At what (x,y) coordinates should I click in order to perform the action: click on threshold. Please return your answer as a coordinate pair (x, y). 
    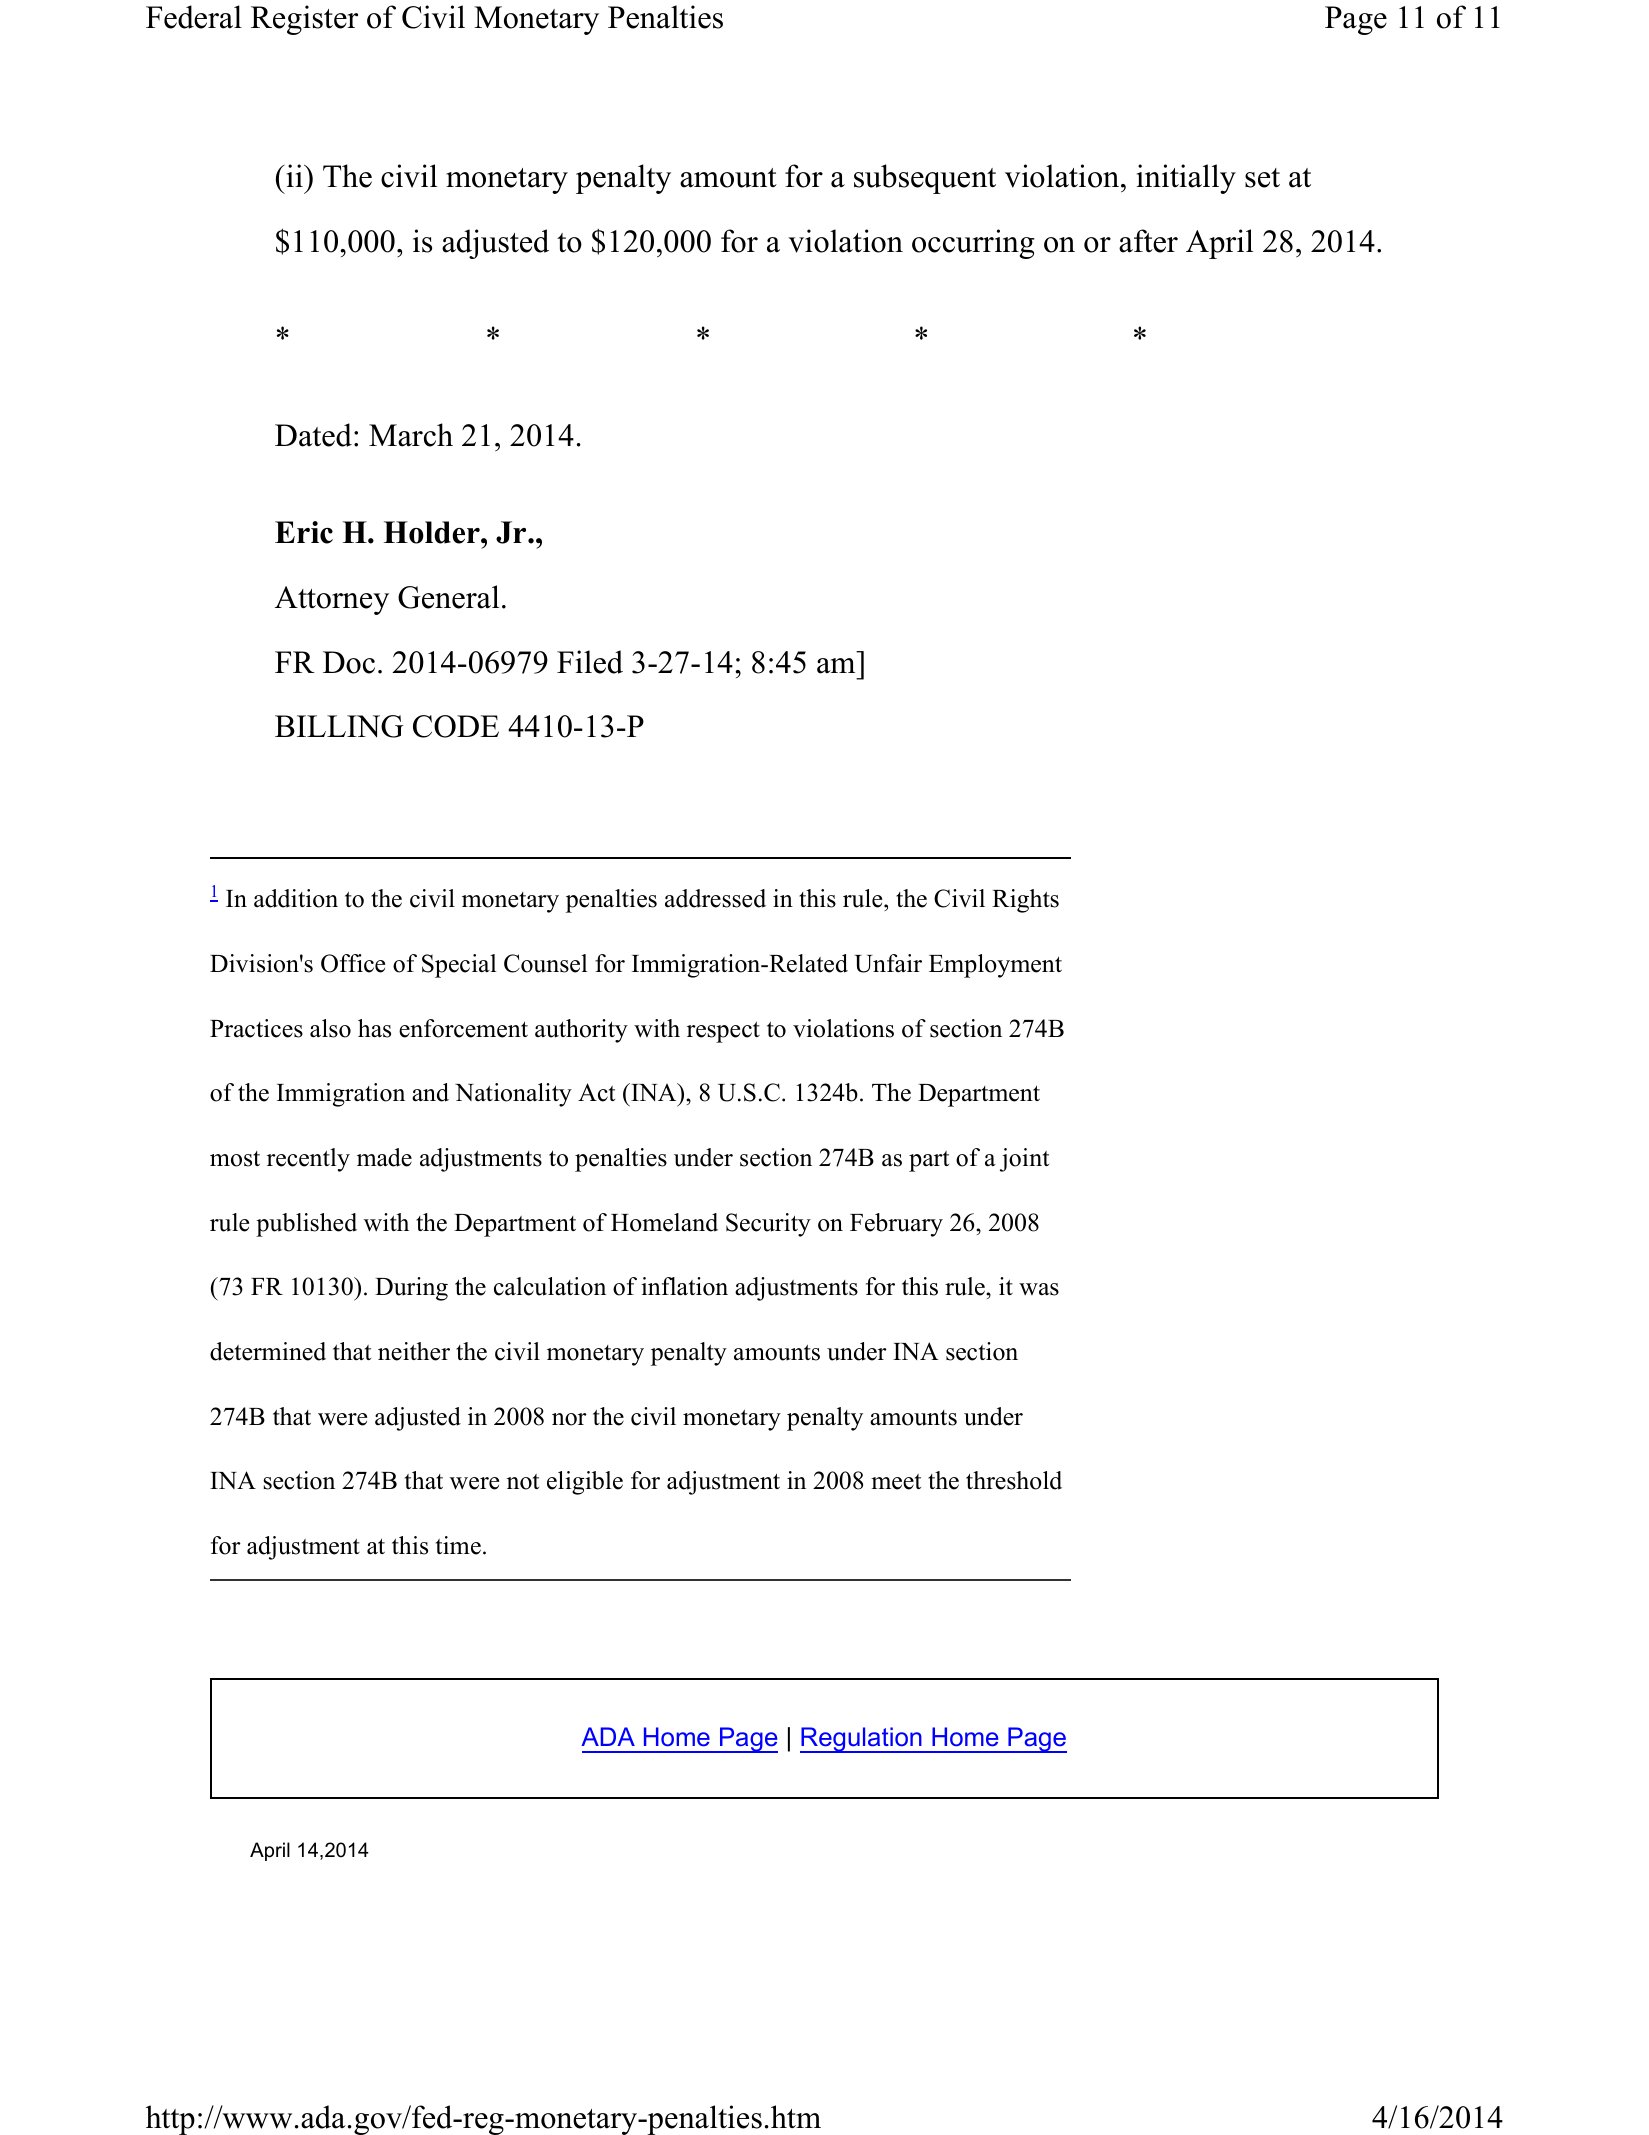
    Looking at the image, I should click on (1014, 1480).
